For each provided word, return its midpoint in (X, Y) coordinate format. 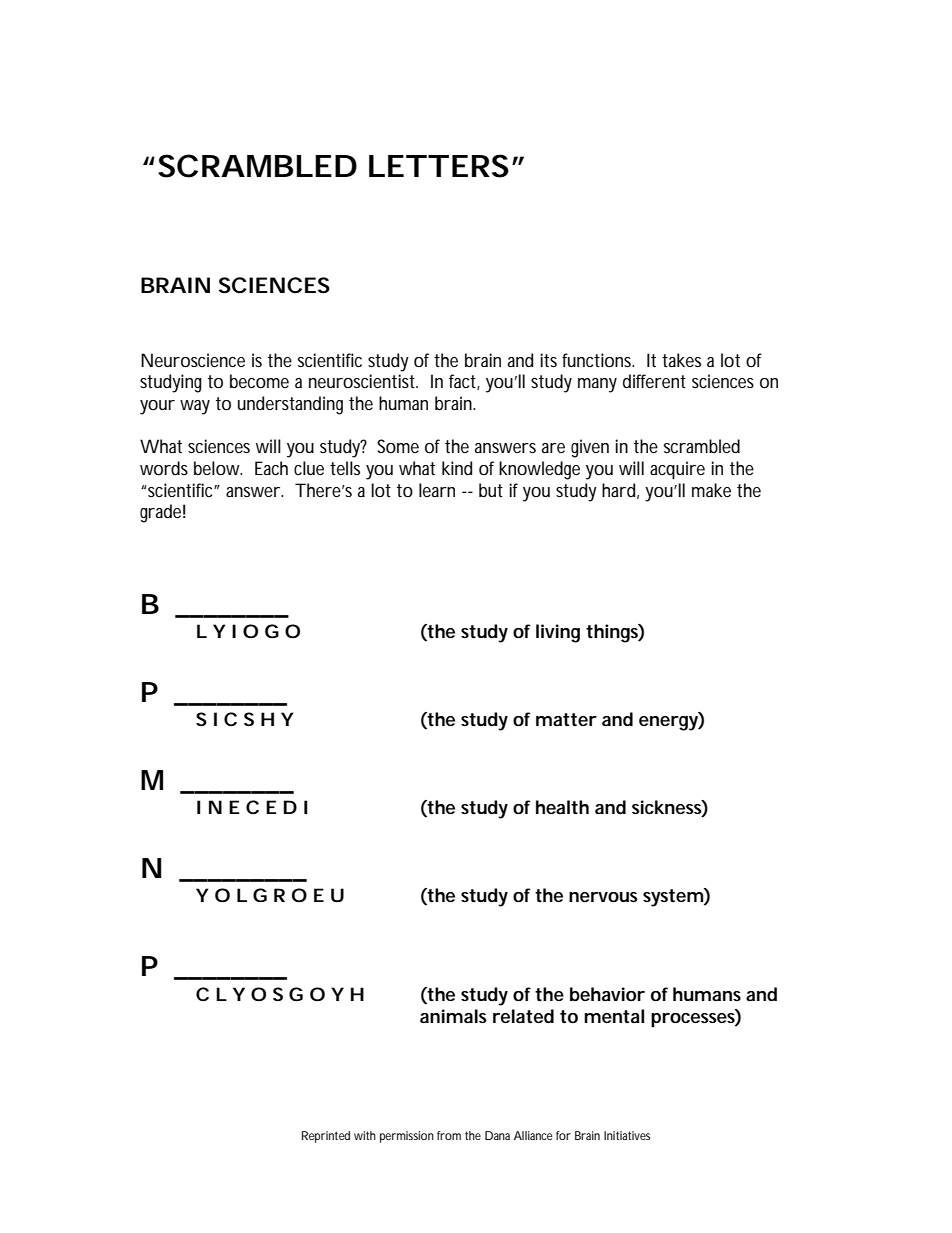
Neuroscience (193, 360)
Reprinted (326, 1137)
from (449, 1135)
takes (681, 360)
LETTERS (439, 166)
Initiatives (627, 1135)
